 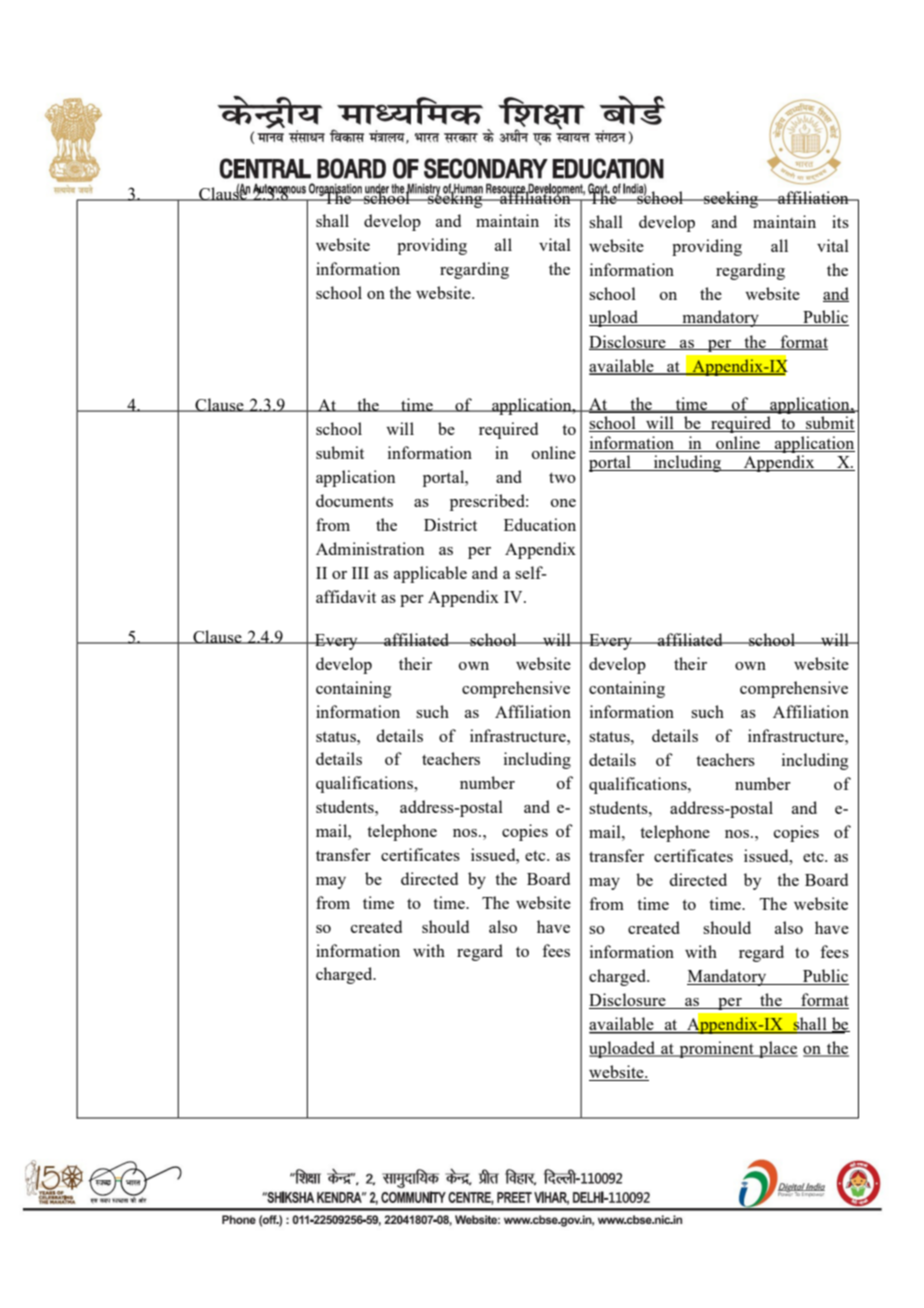 What do you see at coordinates (370, 548) in the document?
I see `Administration` at bounding box center [370, 548].
